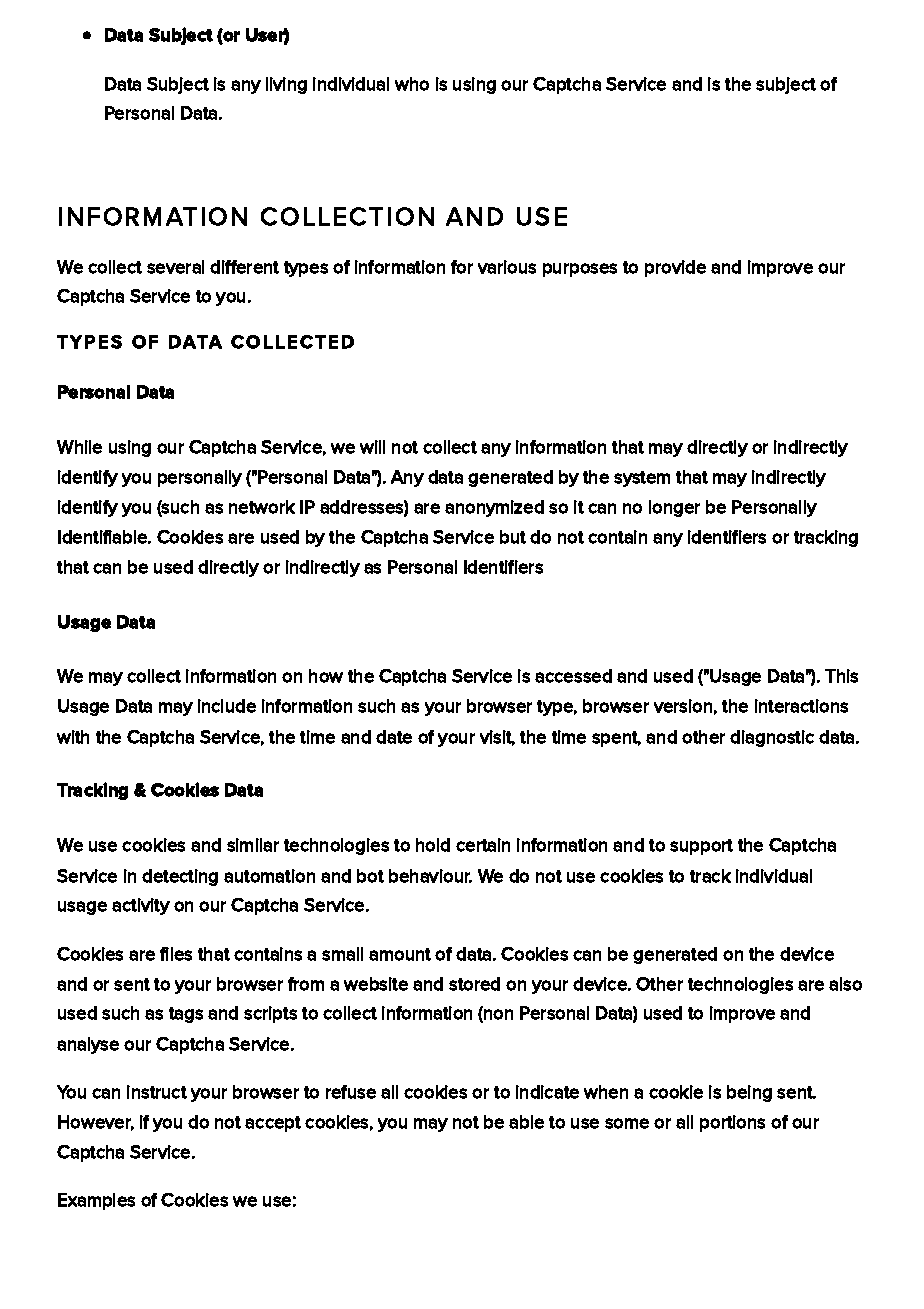 Image resolution: width=924 pixels, height=1309 pixels. What do you see at coordinates (547, 1092) in the page?
I see `indicate` at bounding box center [547, 1092].
